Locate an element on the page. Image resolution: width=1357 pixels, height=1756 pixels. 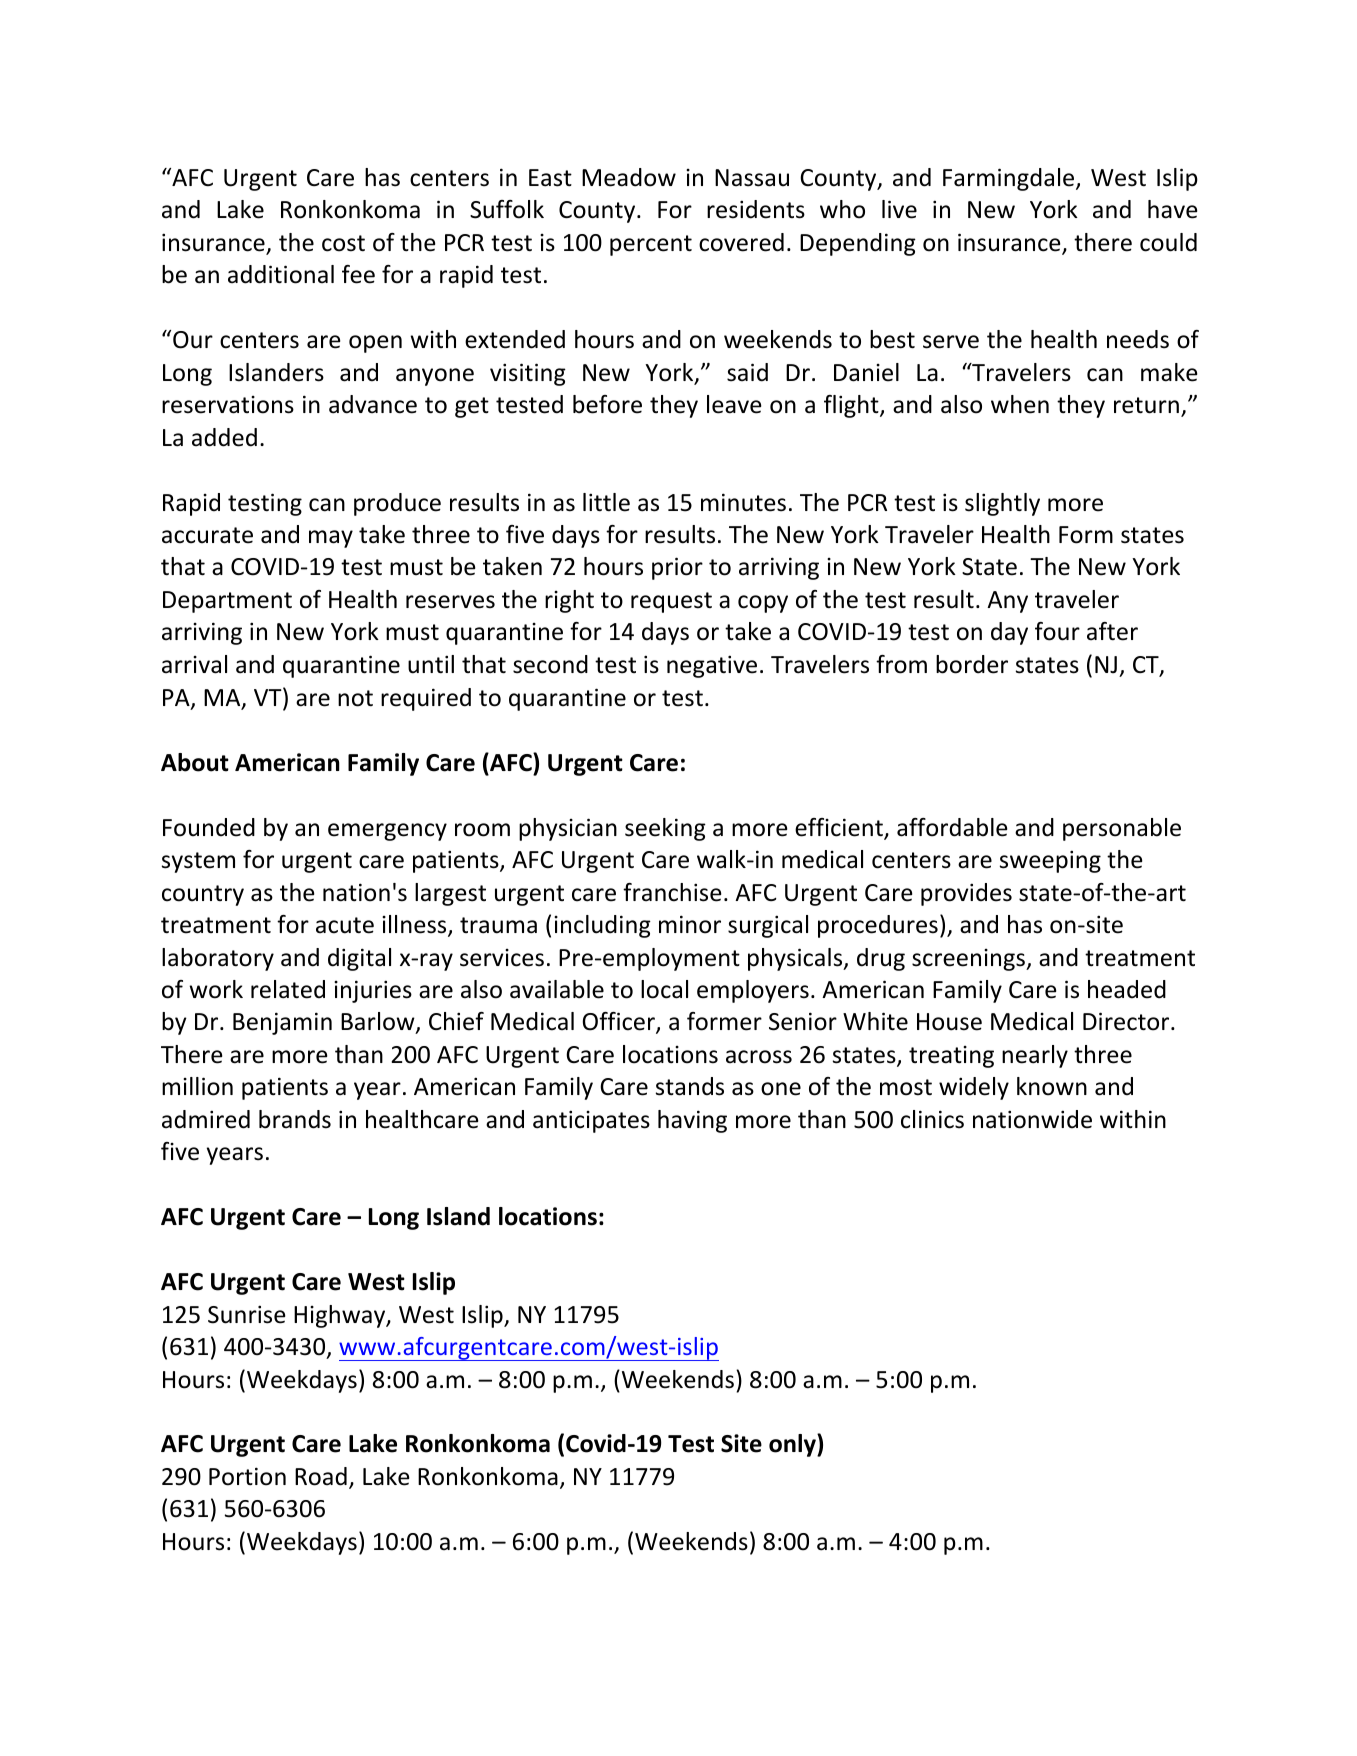
have is located at coordinates (1172, 209).
